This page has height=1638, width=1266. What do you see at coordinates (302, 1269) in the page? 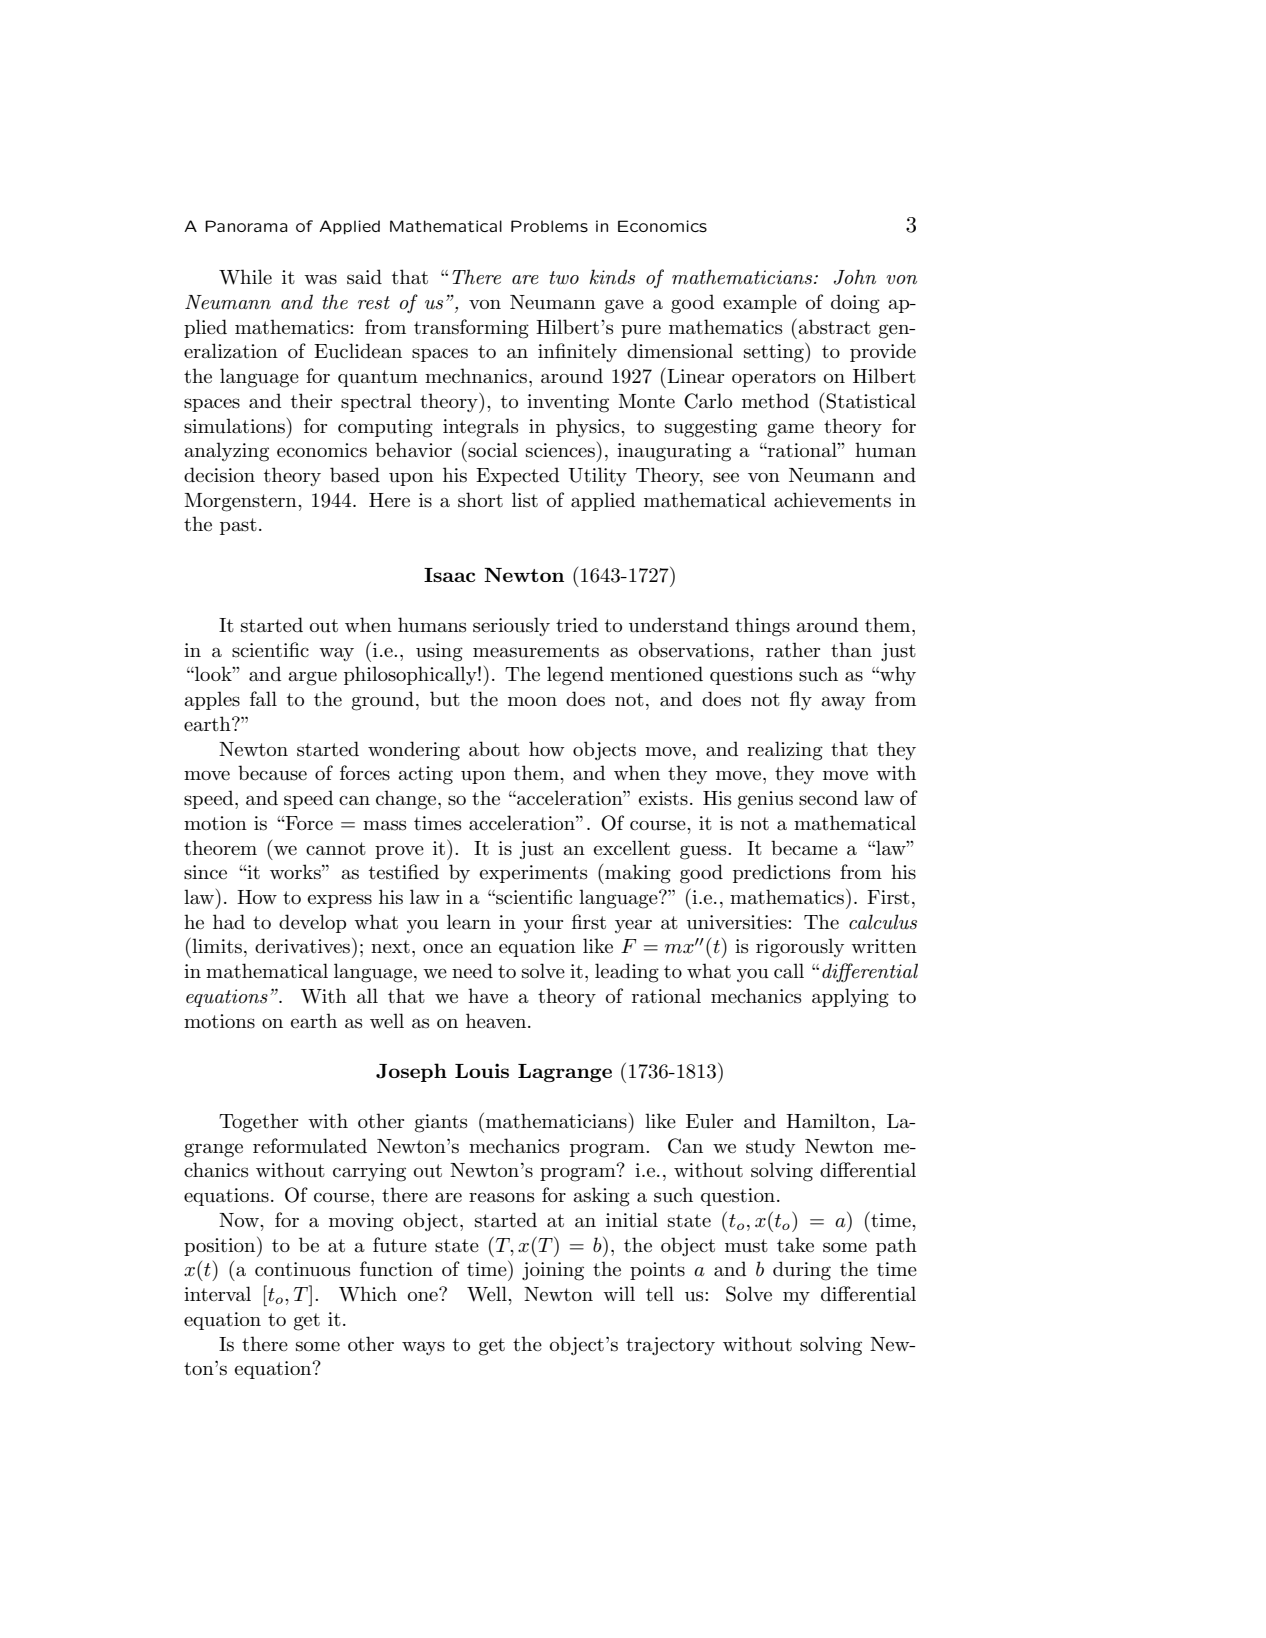
I see `continuous` at bounding box center [302, 1269].
